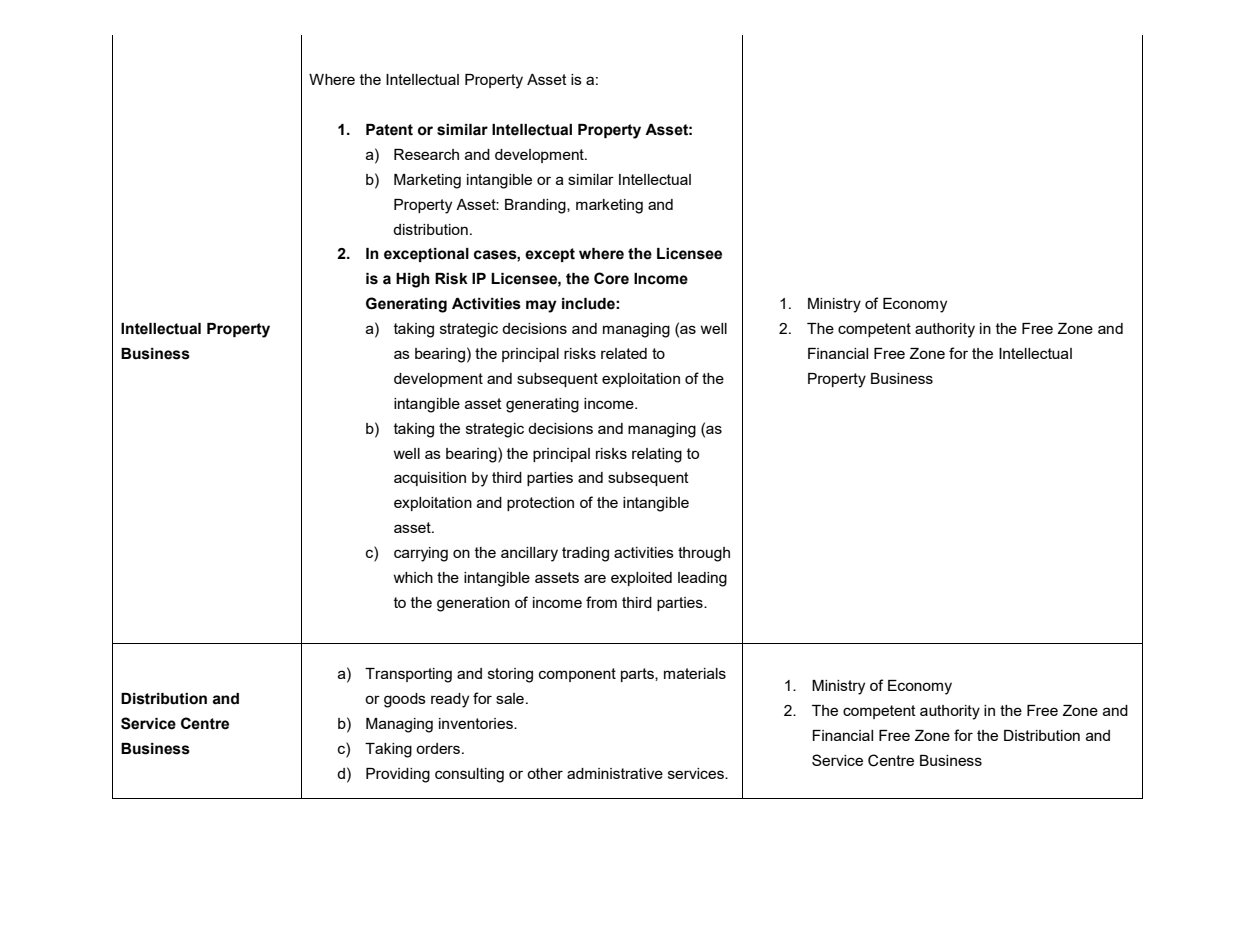 The width and height of the document is (1233, 952). What do you see at coordinates (430, 479) in the document?
I see `acquisition` at bounding box center [430, 479].
